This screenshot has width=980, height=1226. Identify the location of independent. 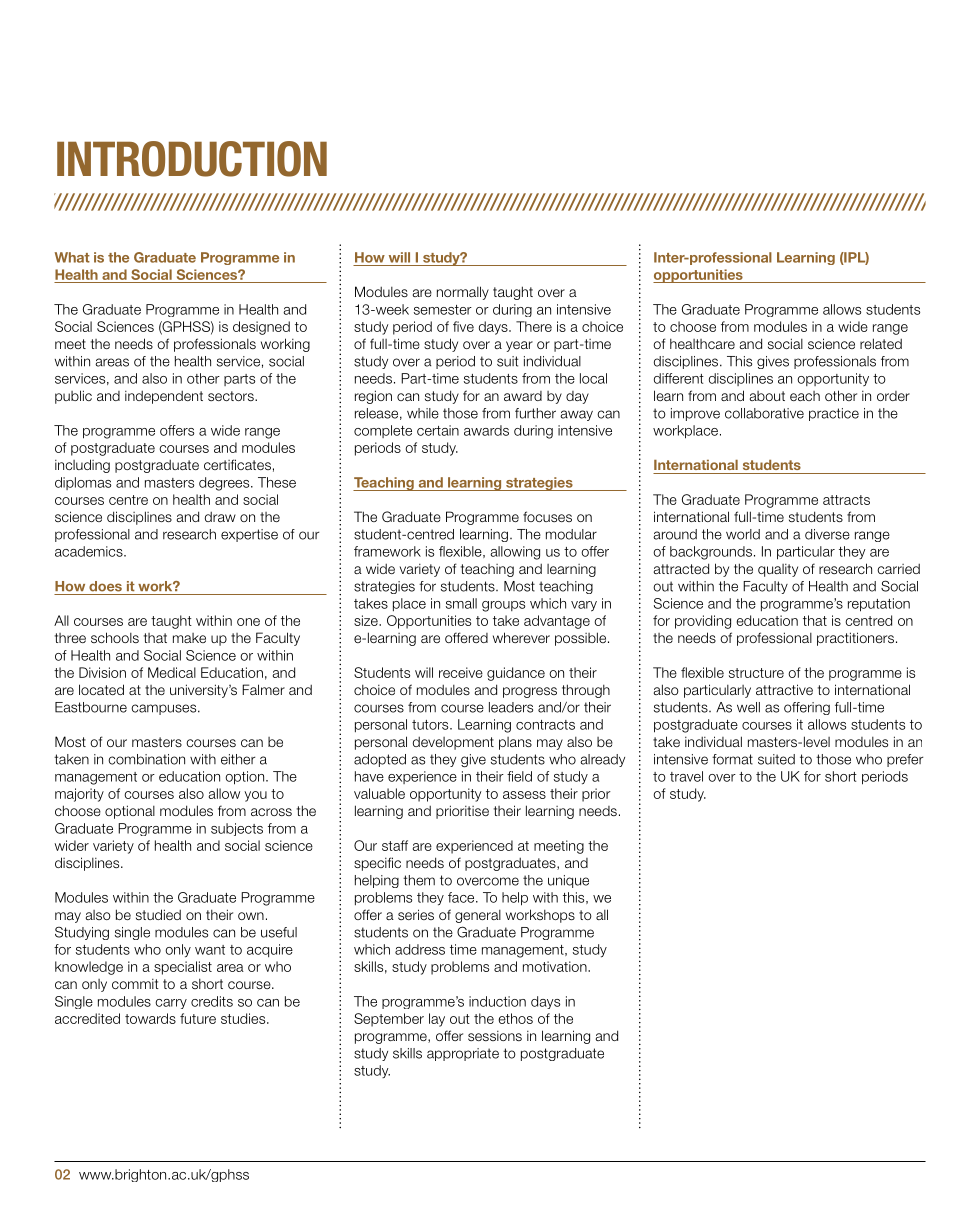
(164, 397).
